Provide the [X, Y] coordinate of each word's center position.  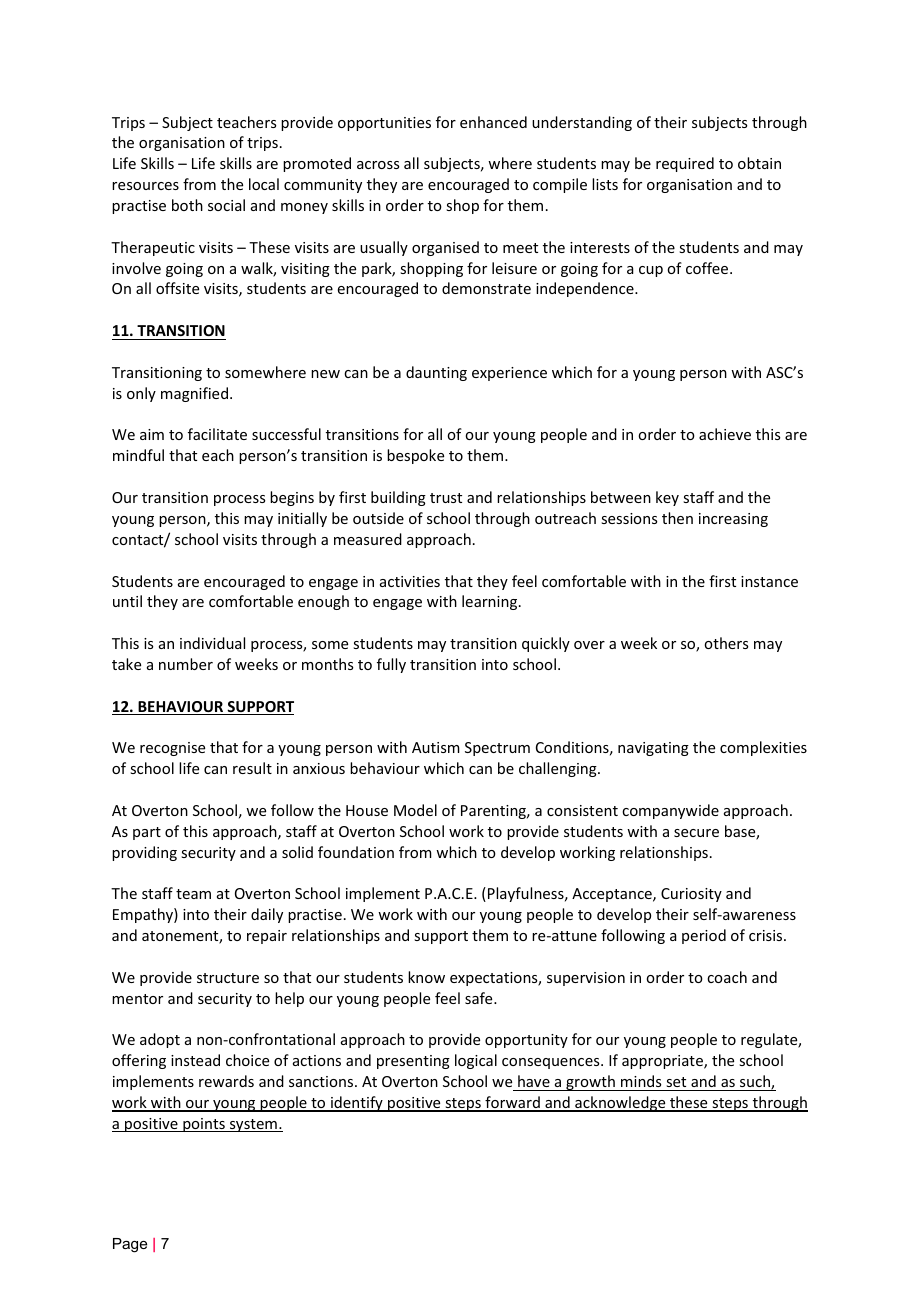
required [685, 164]
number [186, 664]
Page [130, 1245]
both [187, 205]
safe [480, 998]
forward [512, 1103]
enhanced [493, 122]
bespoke [415, 456]
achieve [725, 434]
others [726, 643]
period [704, 936]
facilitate [217, 434]
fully [391, 665]
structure [228, 978]
